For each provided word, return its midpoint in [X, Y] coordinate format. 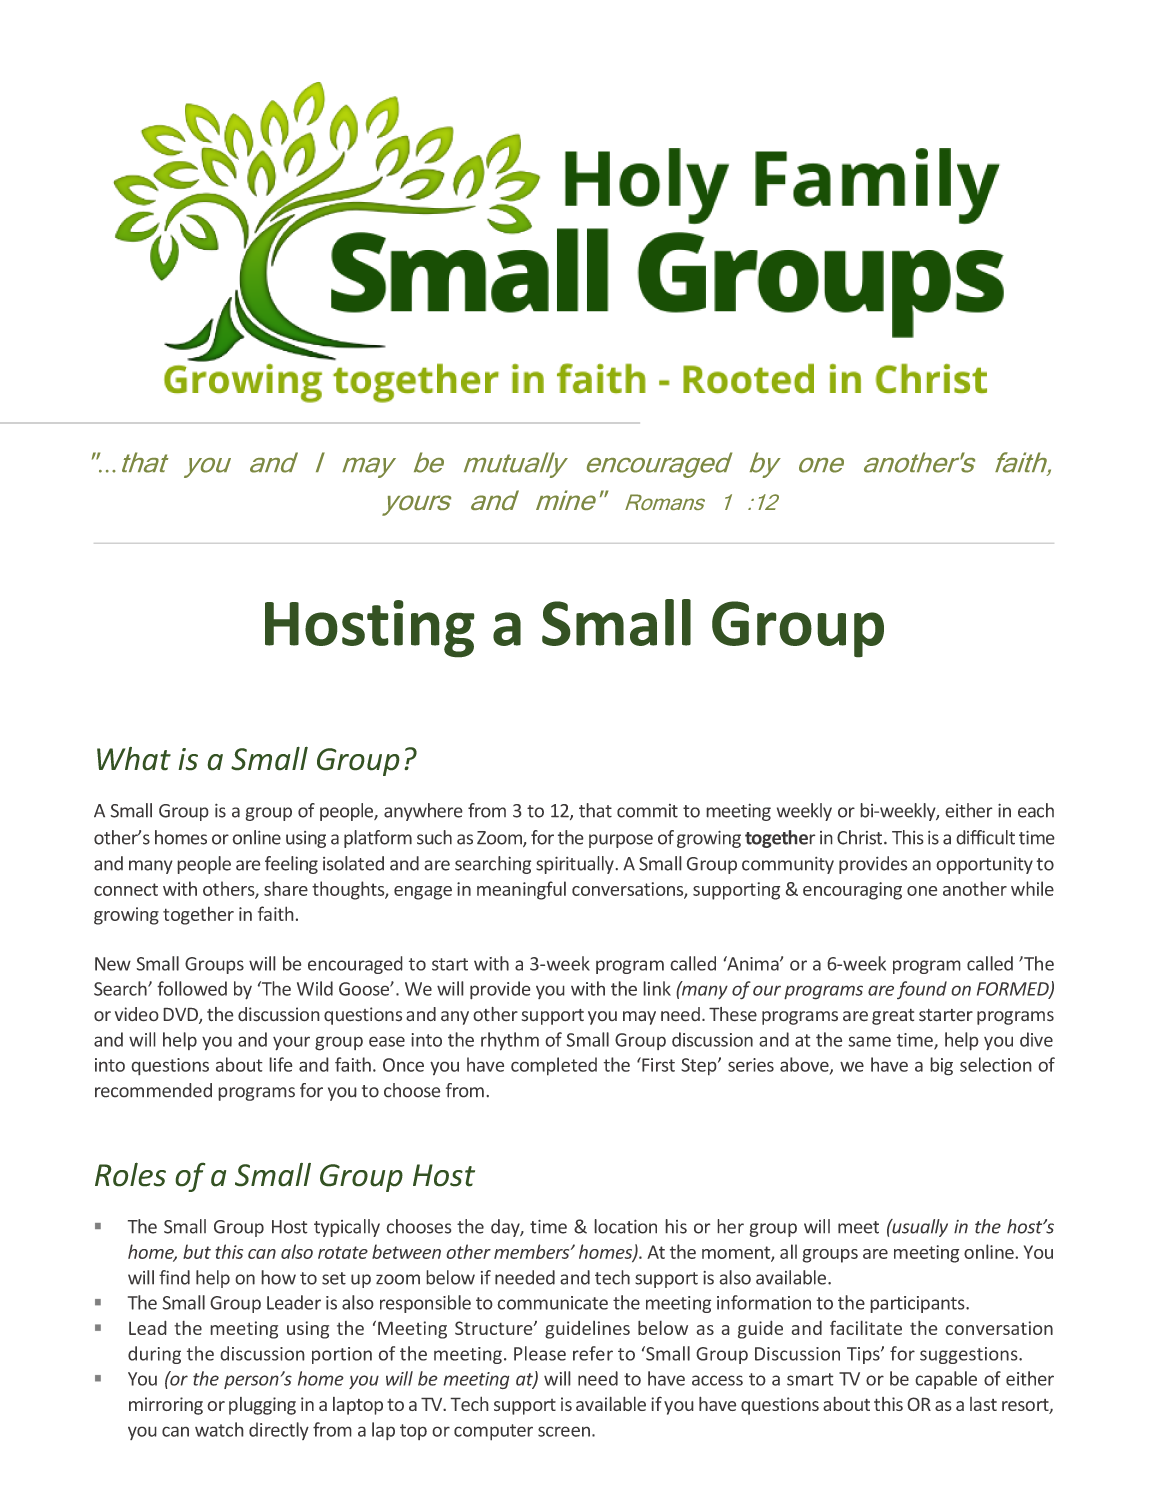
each [1036, 810]
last [983, 1404]
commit [647, 811]
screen [564, 1431]
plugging [262, 1406]
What [134, 759]
